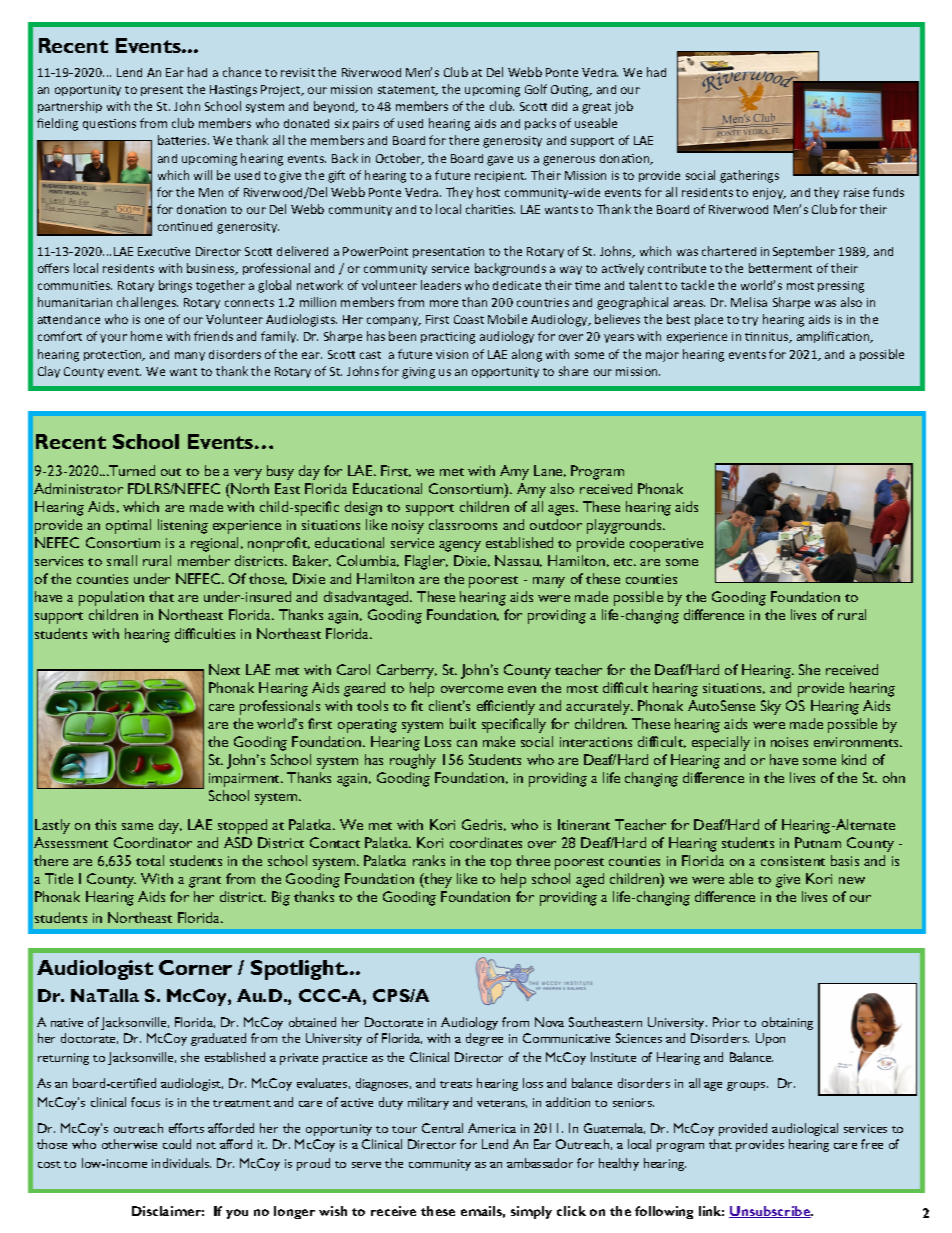 This screenshot has height=1233, width=952. I want to click on efficiently, so click(506, 707).
